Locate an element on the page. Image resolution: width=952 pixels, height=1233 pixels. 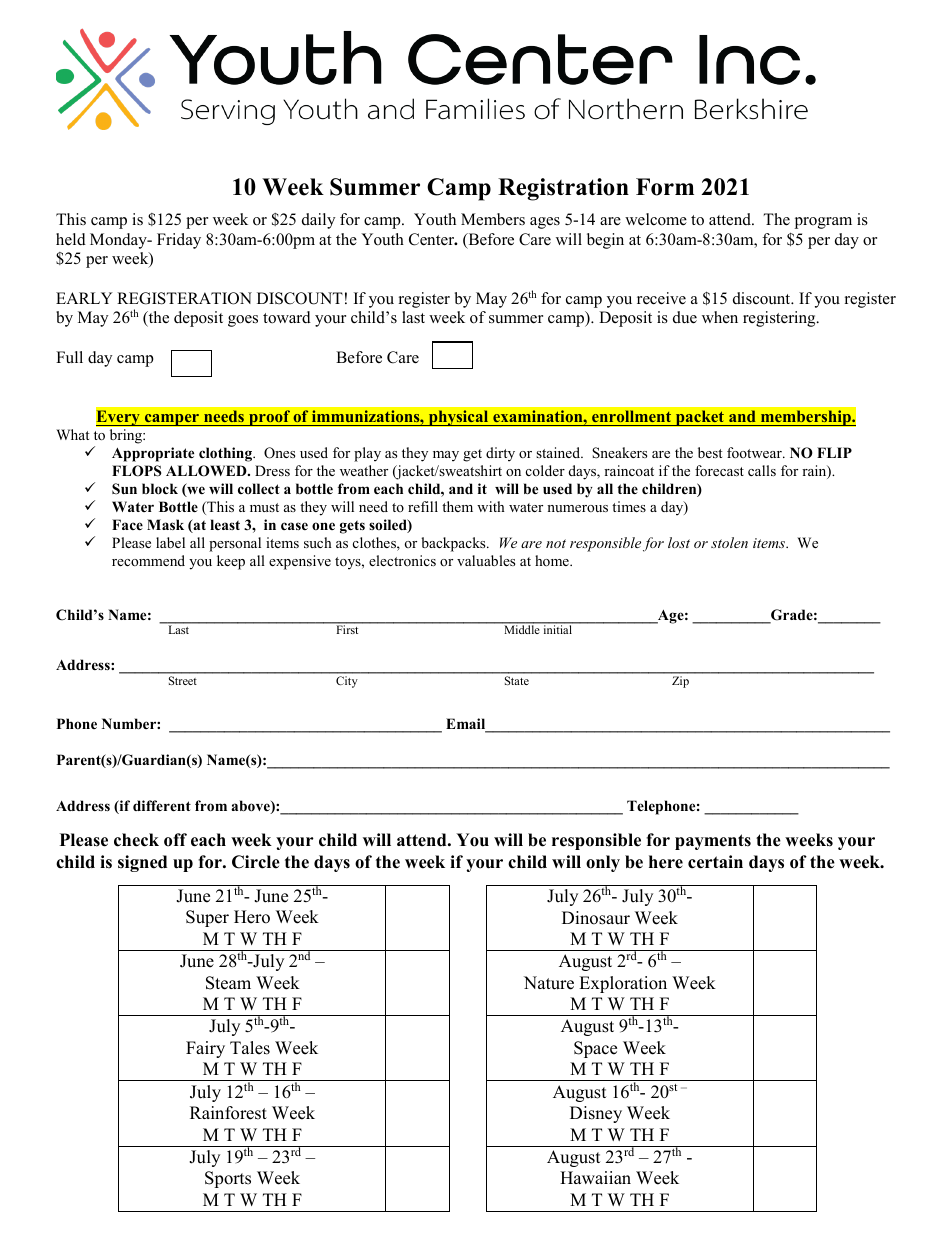
ages is located at coordinates (545, 223).
